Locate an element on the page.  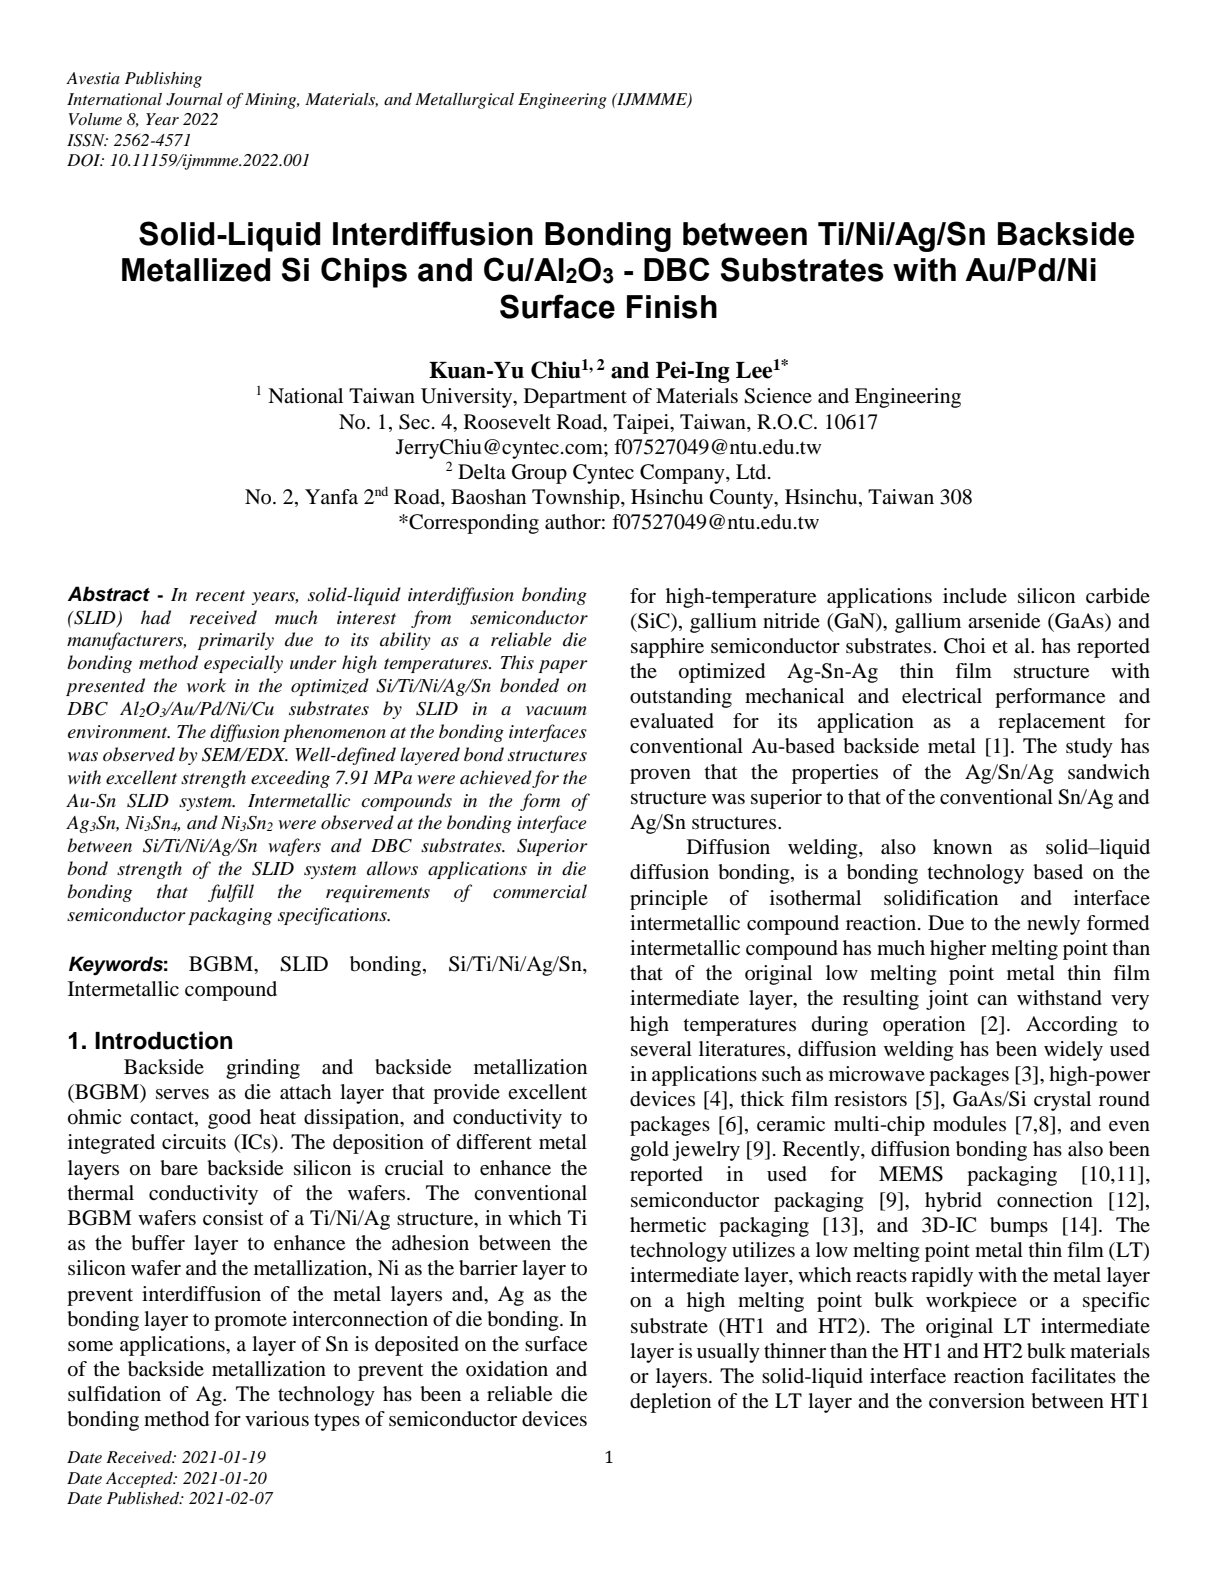
Sec is located at coordinates (414, 422).
